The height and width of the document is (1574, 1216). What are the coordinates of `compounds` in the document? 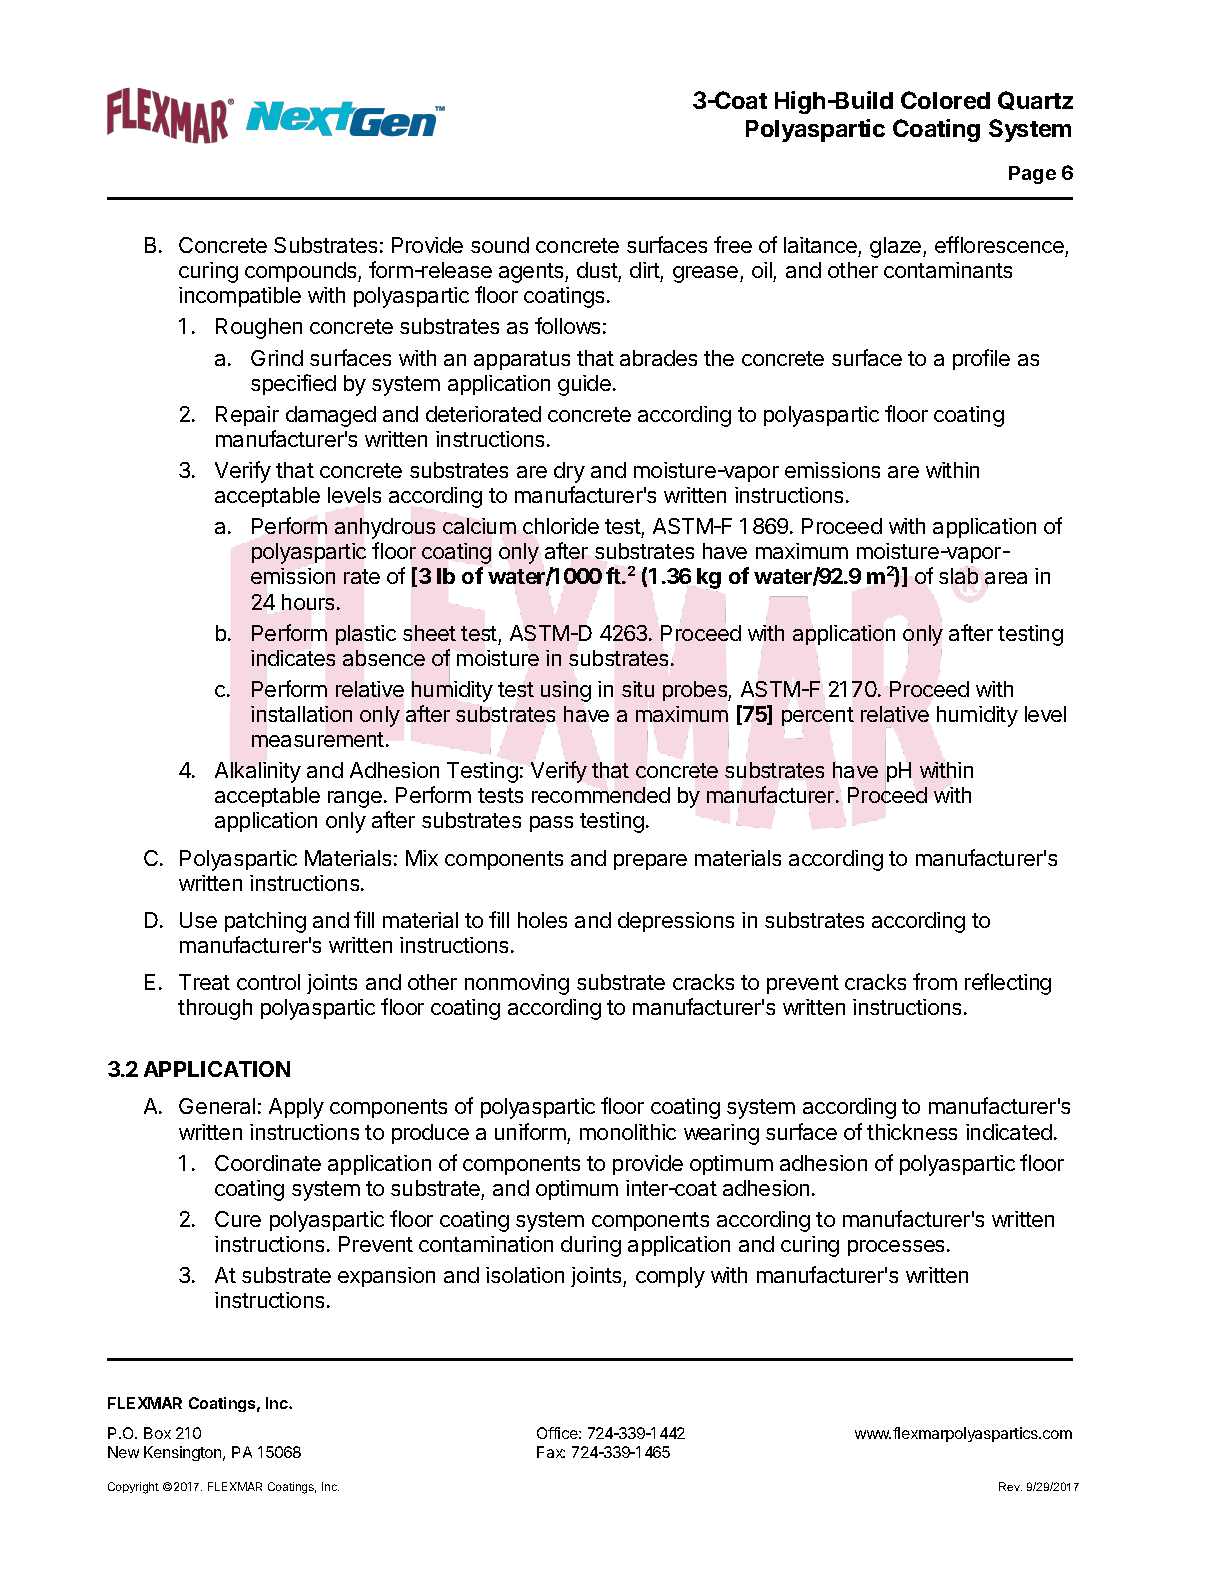 It's located at (302, 272).
